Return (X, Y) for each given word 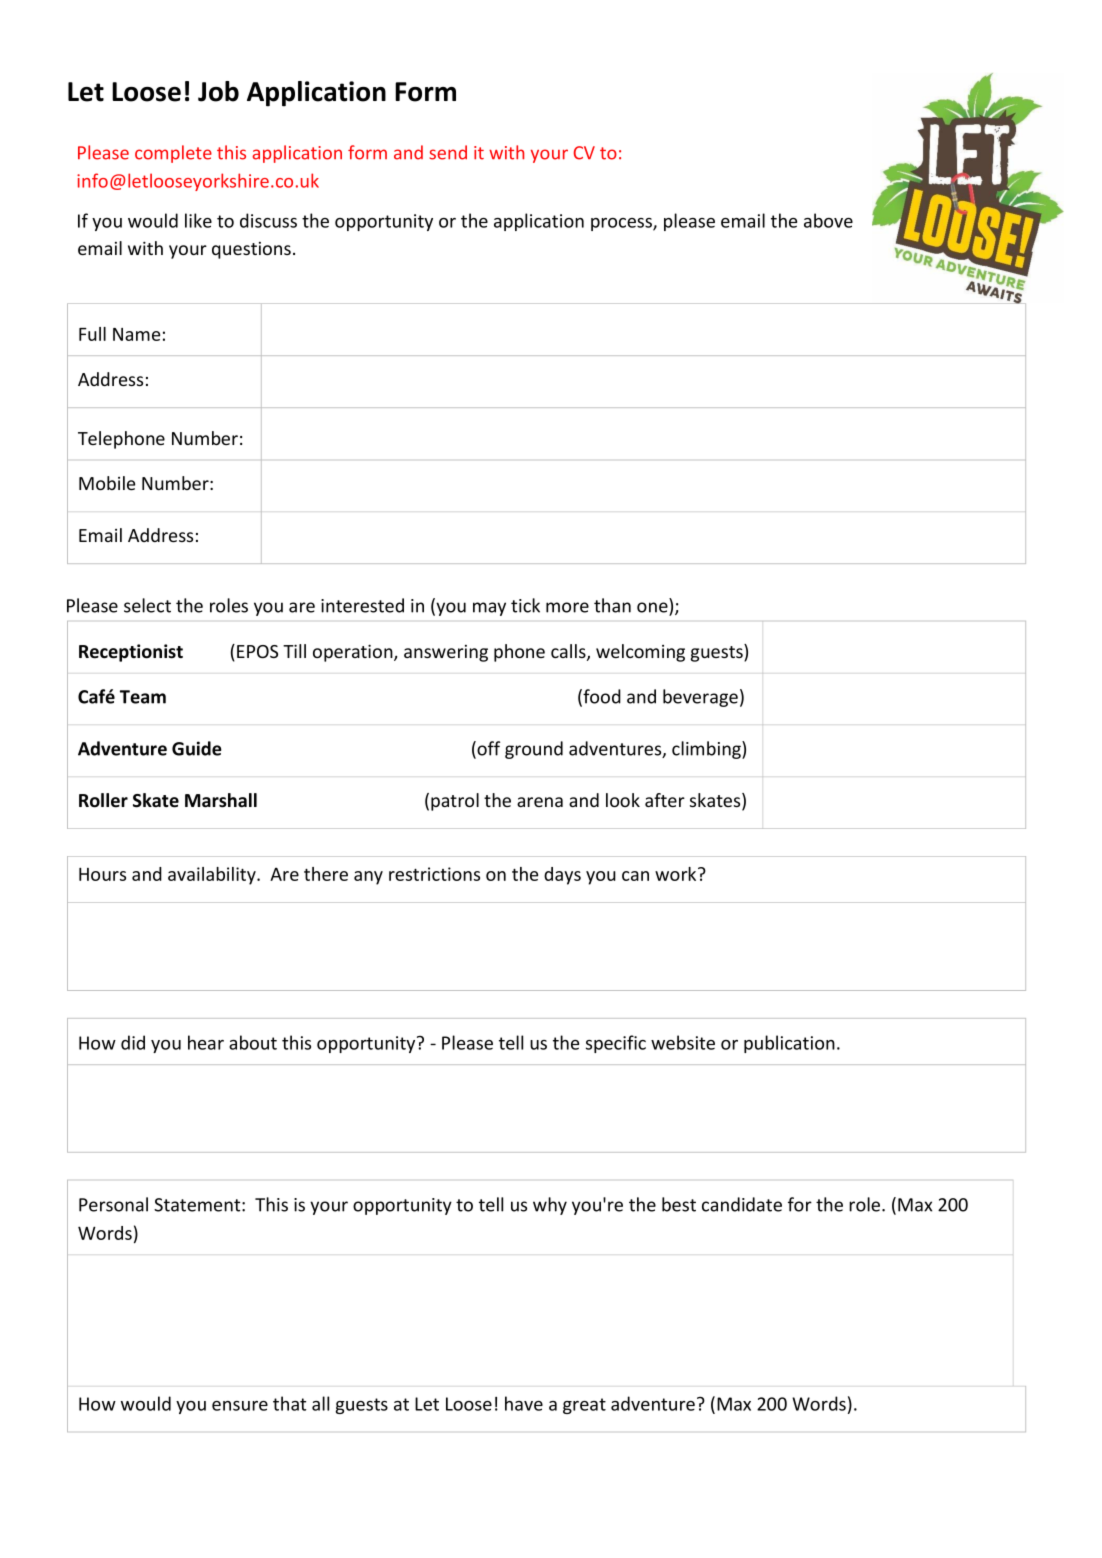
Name (136, 334)
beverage (700, 698)
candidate (742, 1204)
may (489, 609)
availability (213, 876)
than (612, 605)
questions (251, 250)
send (448, 152)
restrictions (434, 874)
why (550, 1206)
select (147, 605)
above (828, 220)
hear (206, 1042)
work (677, 874)
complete (173, 154)
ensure (240, 1406)
